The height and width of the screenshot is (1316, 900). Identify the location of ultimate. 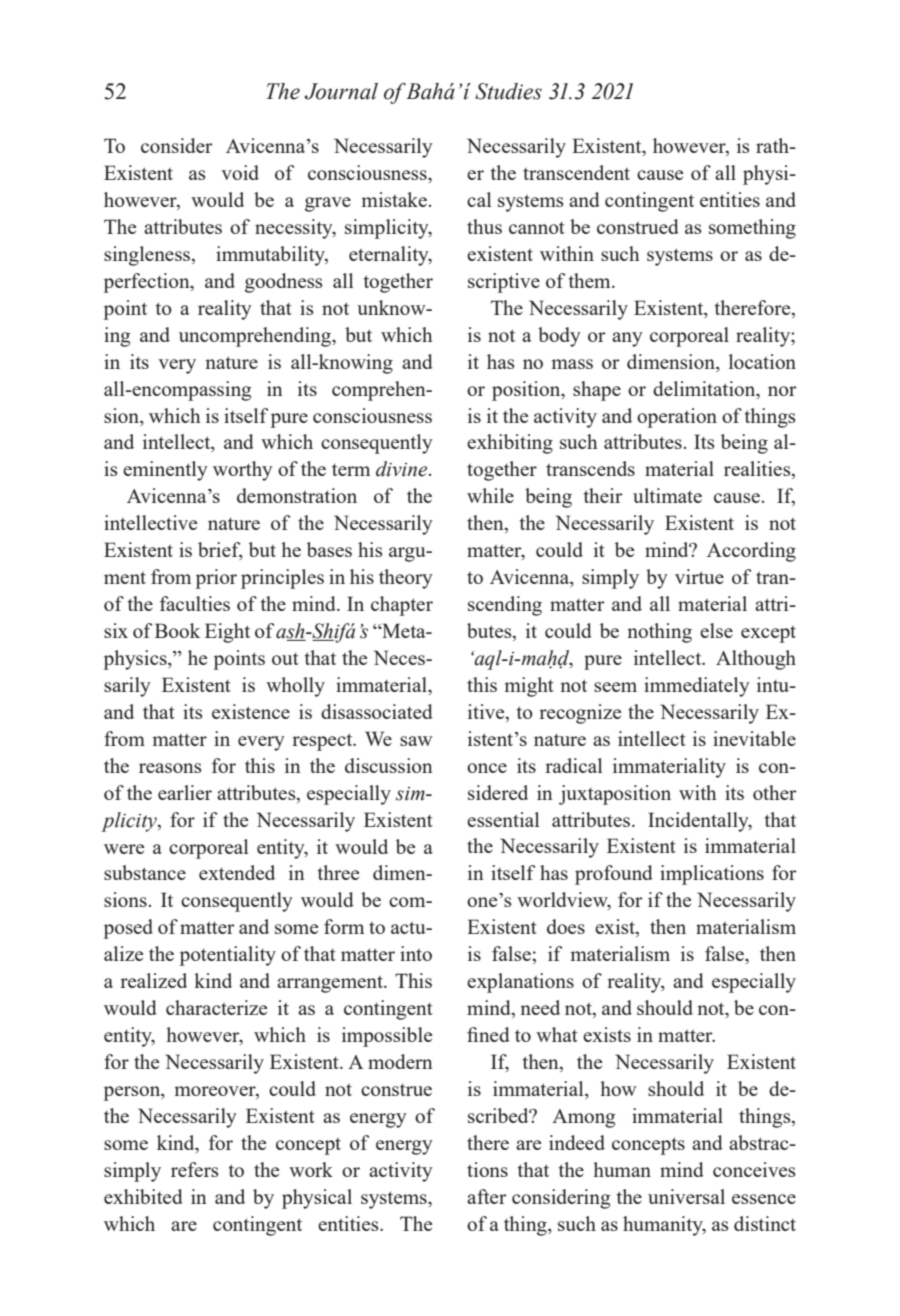
(667, 495).
